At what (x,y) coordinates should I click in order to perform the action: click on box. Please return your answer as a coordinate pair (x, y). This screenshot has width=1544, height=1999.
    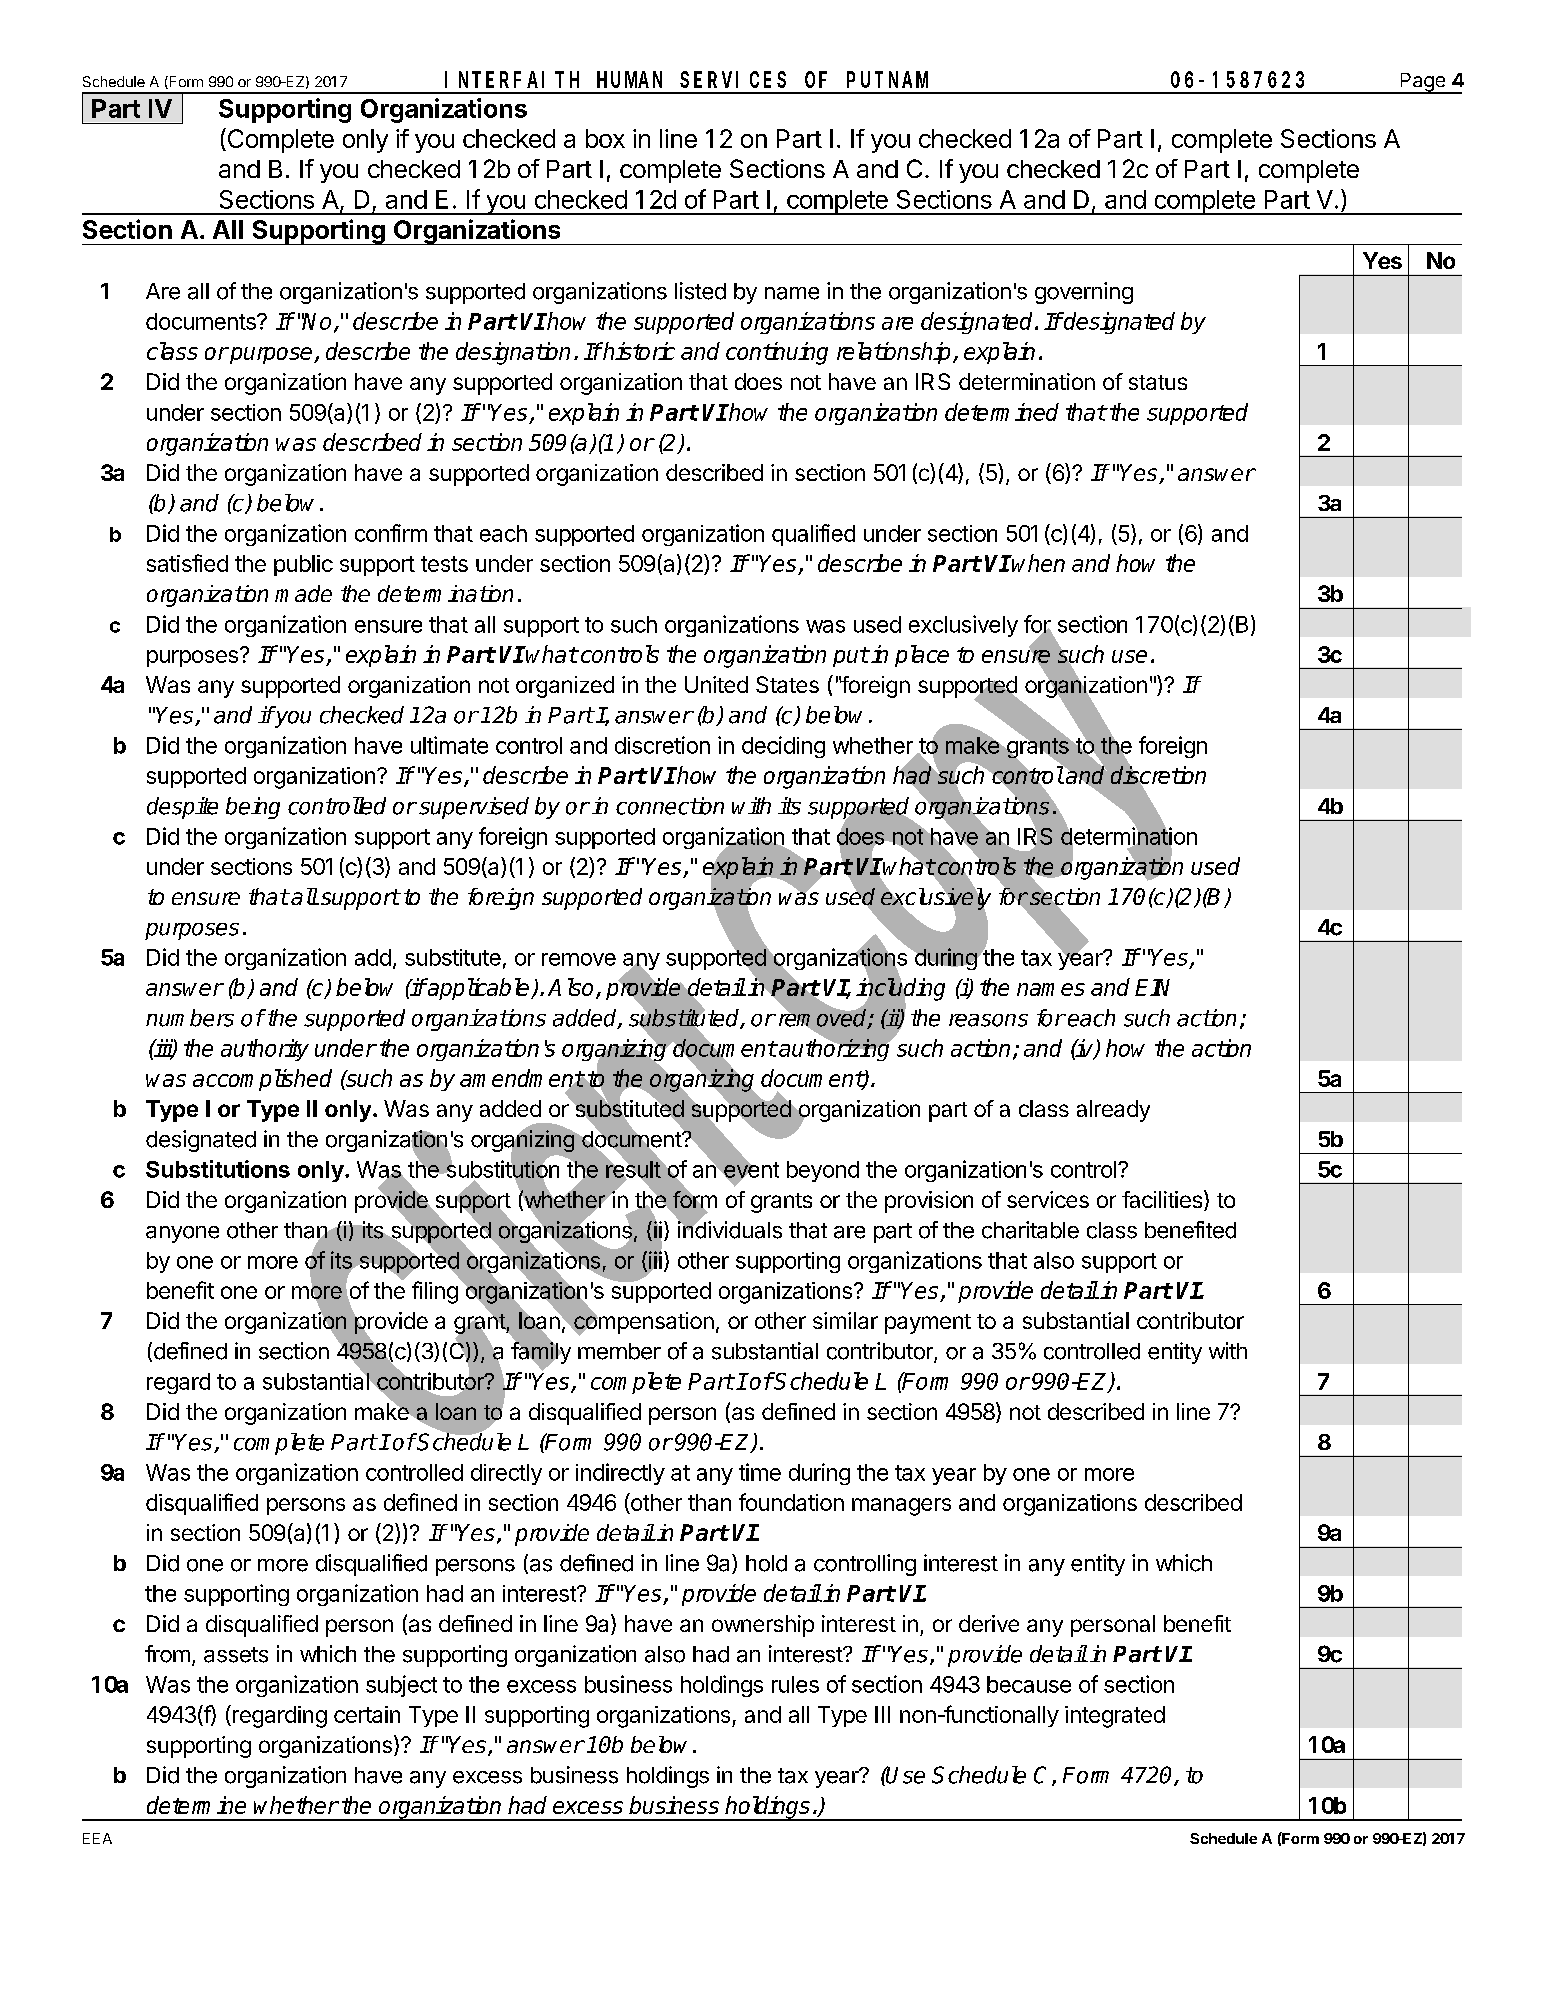
    Looking at the image, I should click on (605, 138).
